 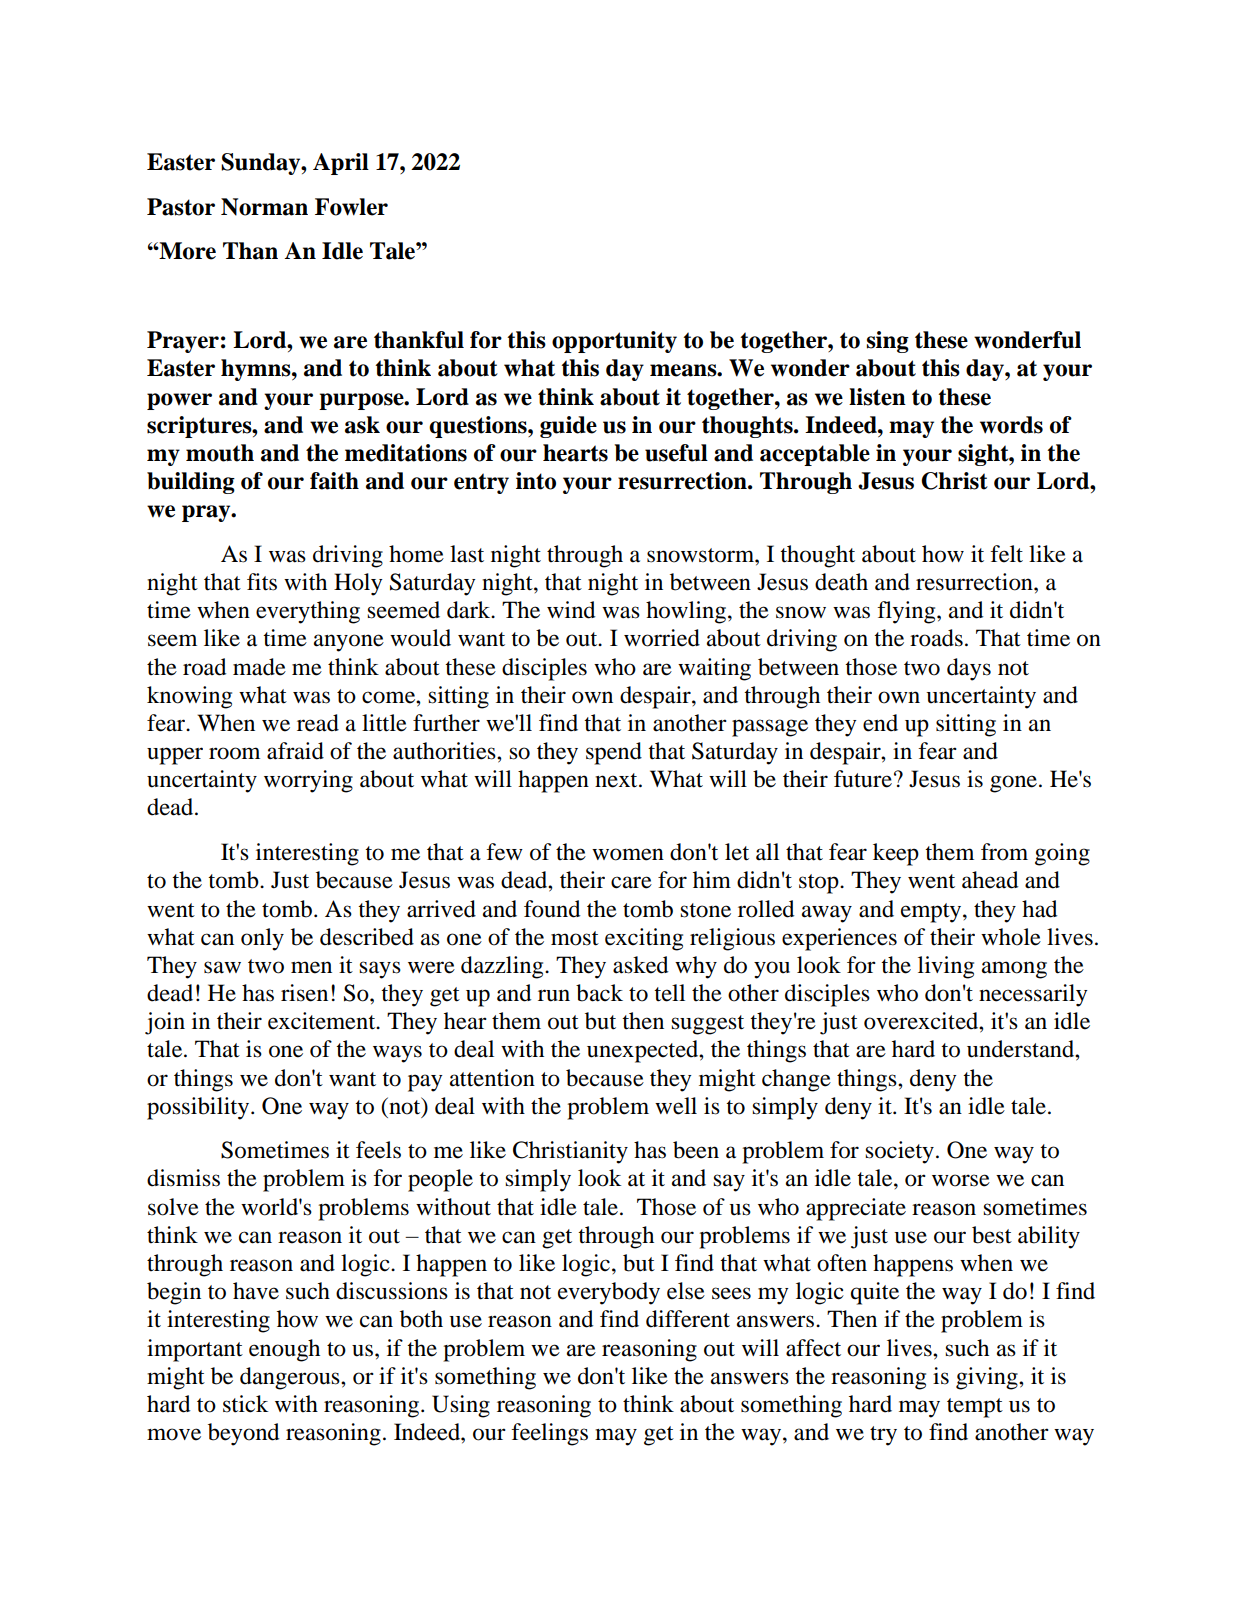 What do you see at coordinates (245, 1404) in the screenshot?
I see `stick` at bounding box center [245, 1404].
